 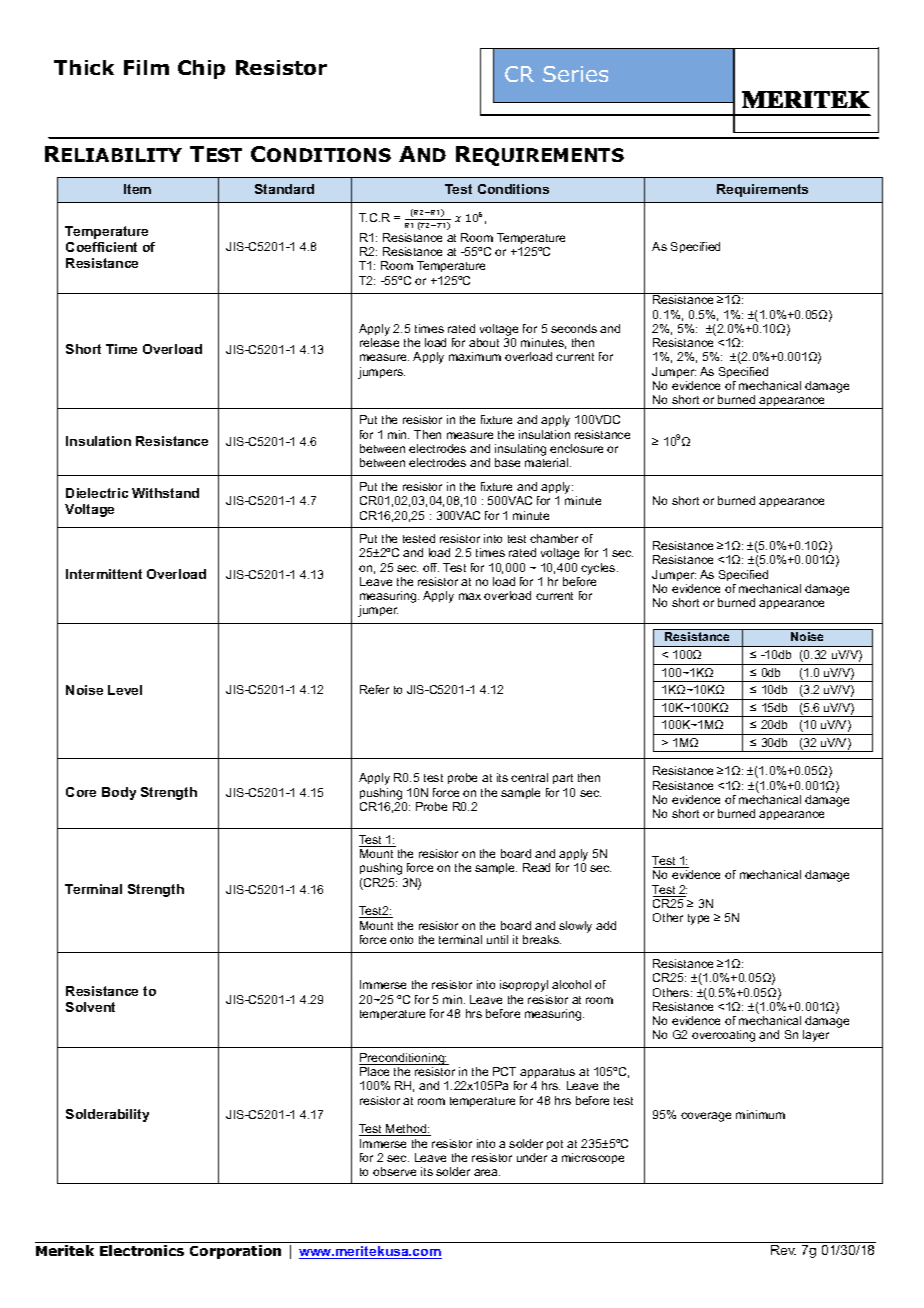 I want to click on base, so click(x=507, y=462).
